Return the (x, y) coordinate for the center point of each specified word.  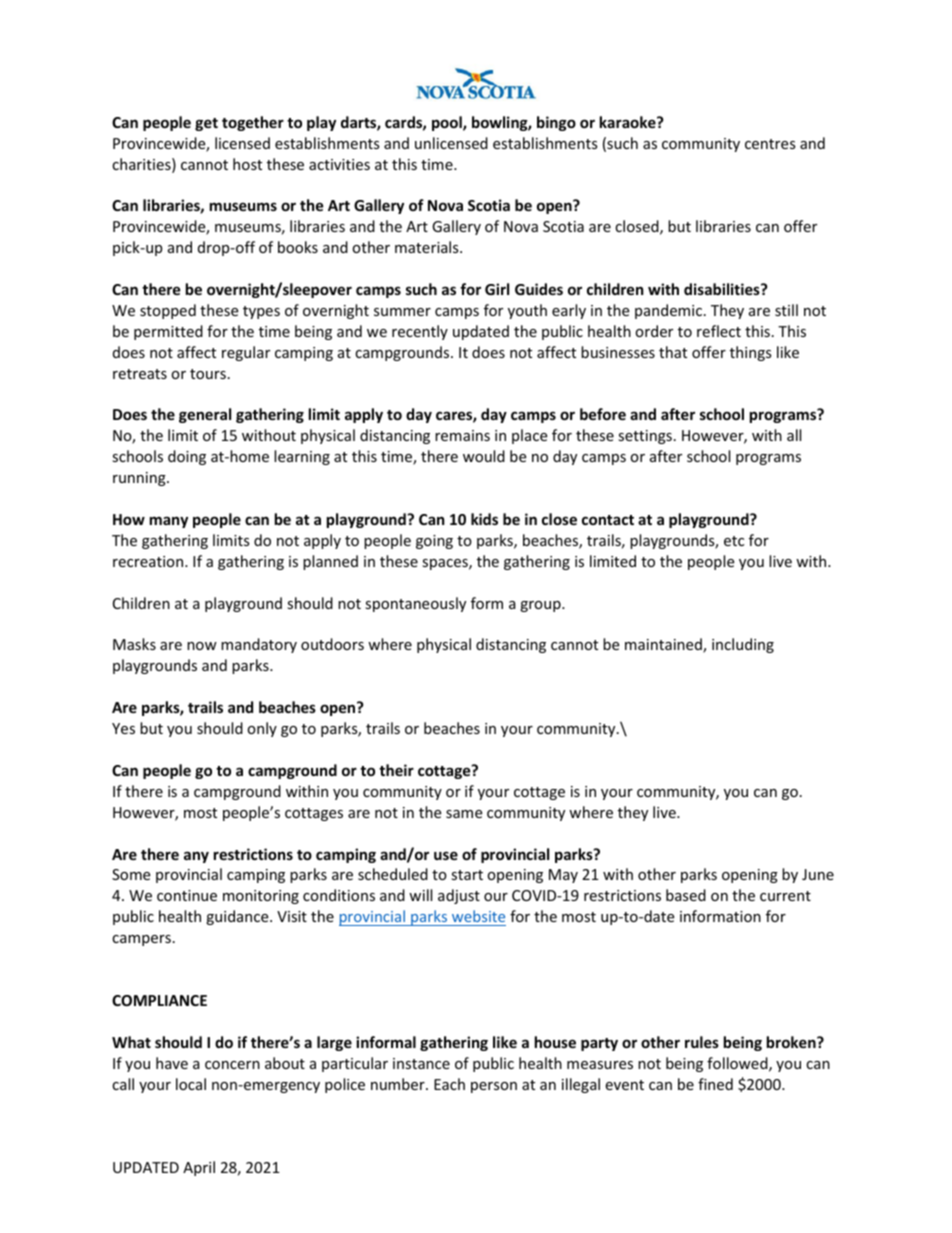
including (743, 645)
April (199, 1168)
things (751, 353)
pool (448, 123)
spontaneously (415, 604)
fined (715, 1084)
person (494, 1087)
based (686, 895)
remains (462, 435)
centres (770, 144)
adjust (459, 896)
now (202, 646)
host (247, 164)
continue (187, 895)
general (205, 415)
